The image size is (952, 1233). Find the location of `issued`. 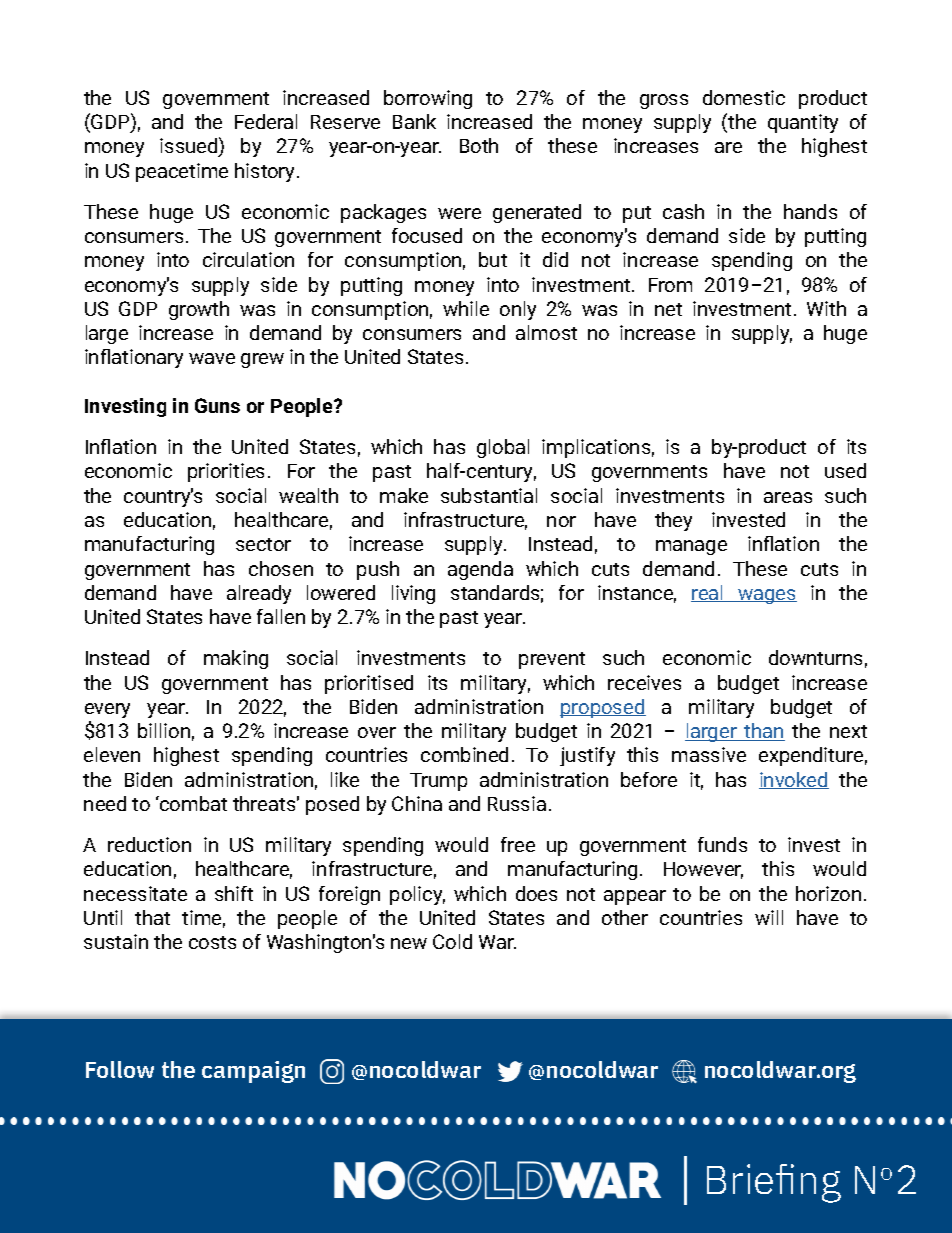

issued is located at coordinates (190, 146).
